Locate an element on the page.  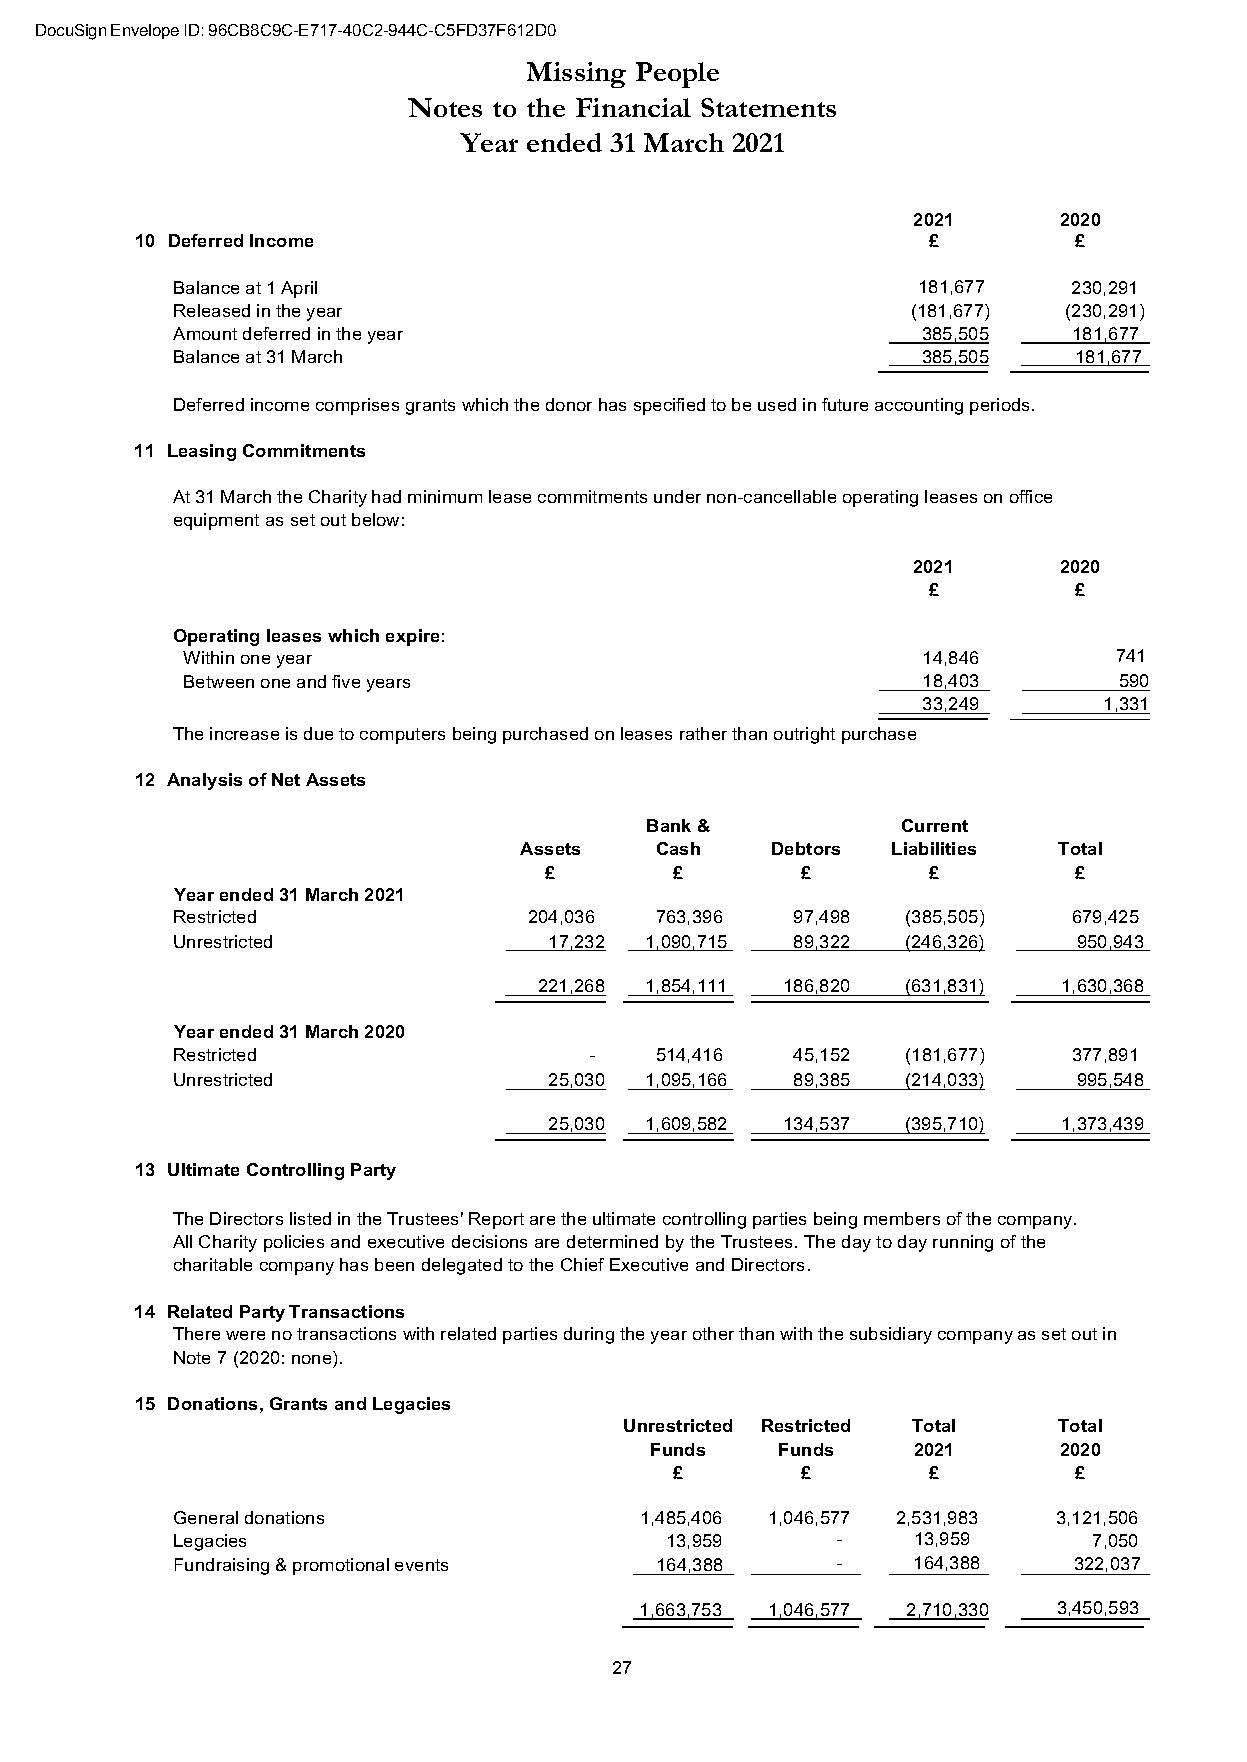
events is located at coordinates (421, 1565).
